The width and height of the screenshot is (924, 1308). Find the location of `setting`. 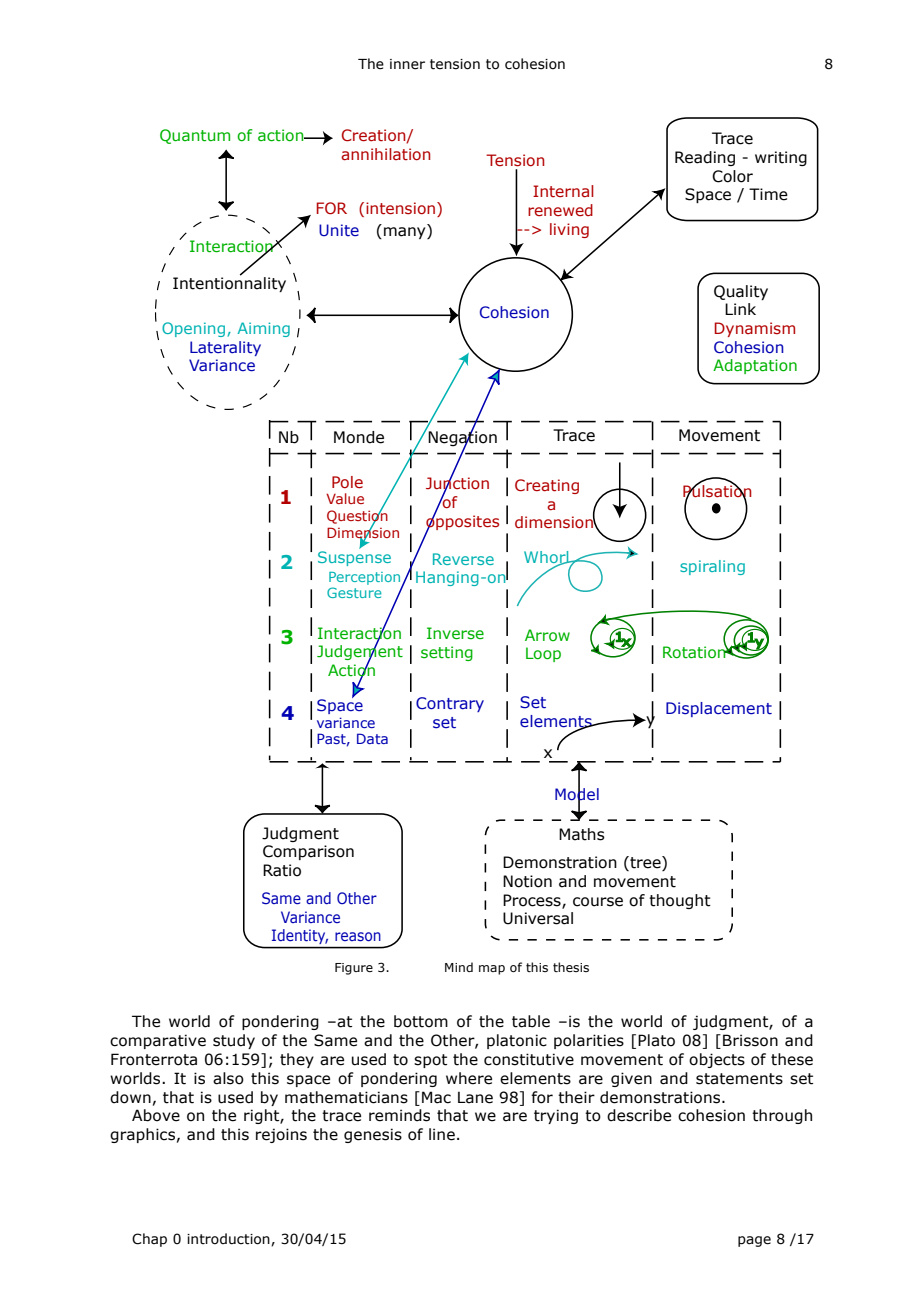

setting is located at coordinates (447, 653).
